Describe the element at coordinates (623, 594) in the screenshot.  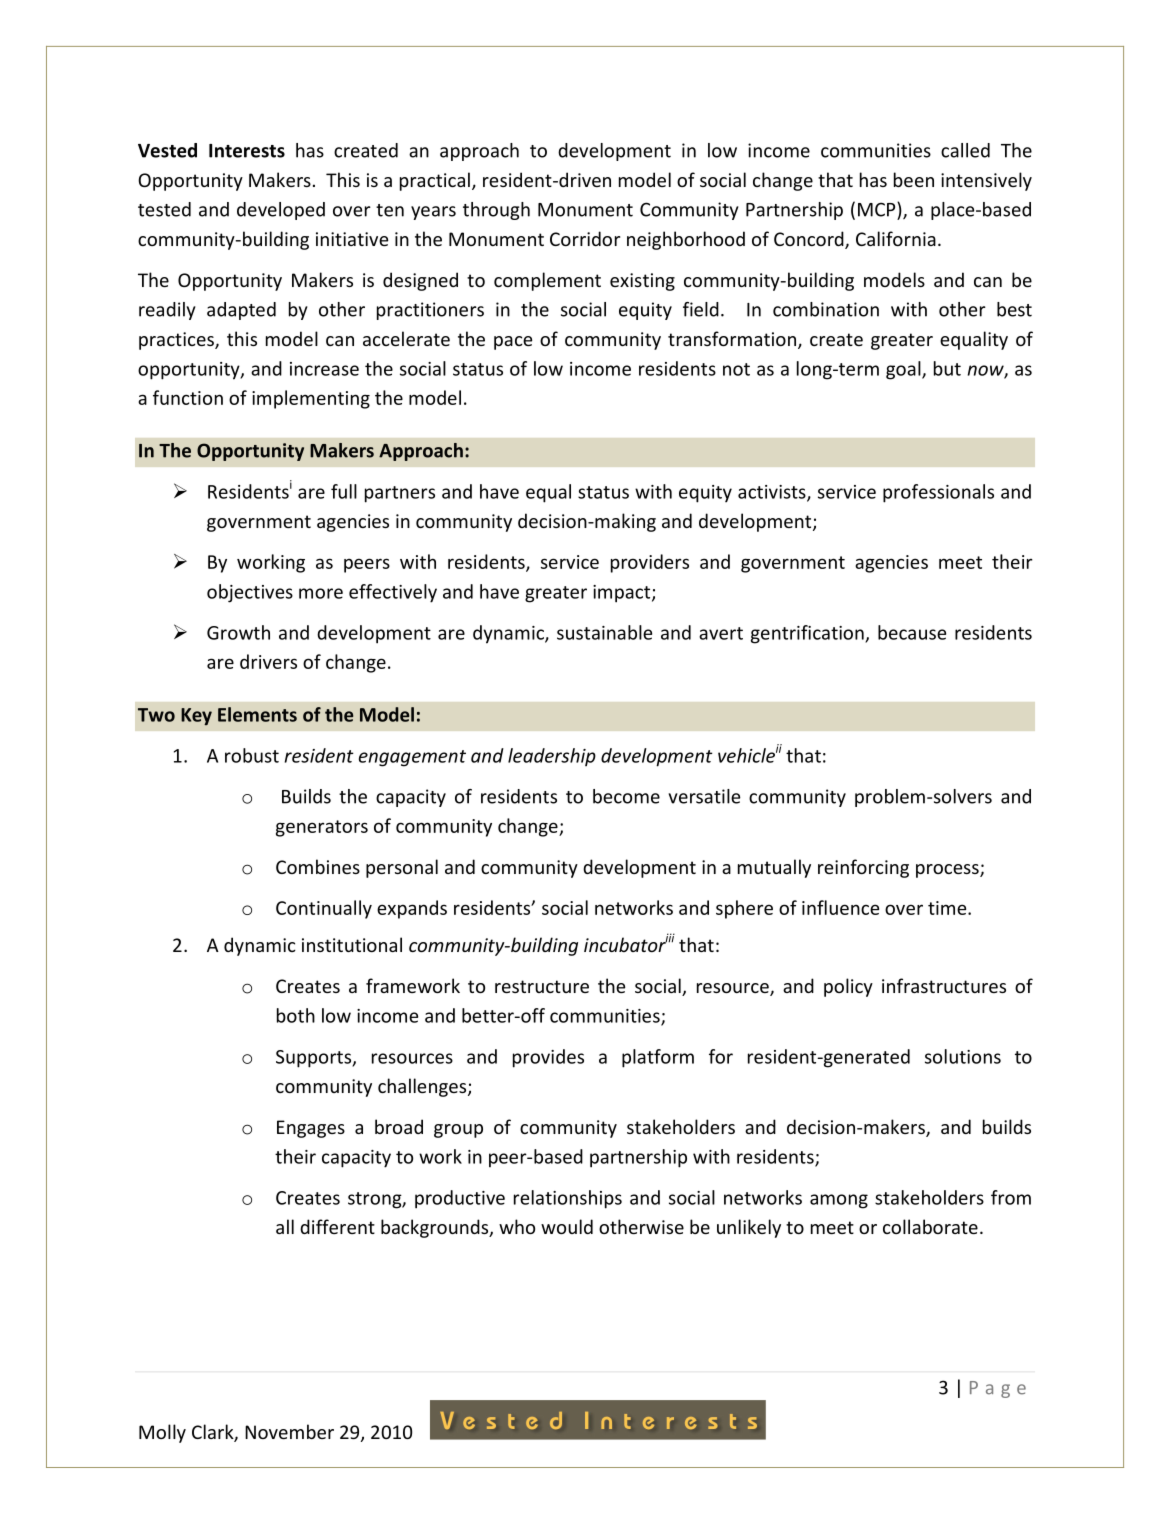
I see `impact` at that location.
